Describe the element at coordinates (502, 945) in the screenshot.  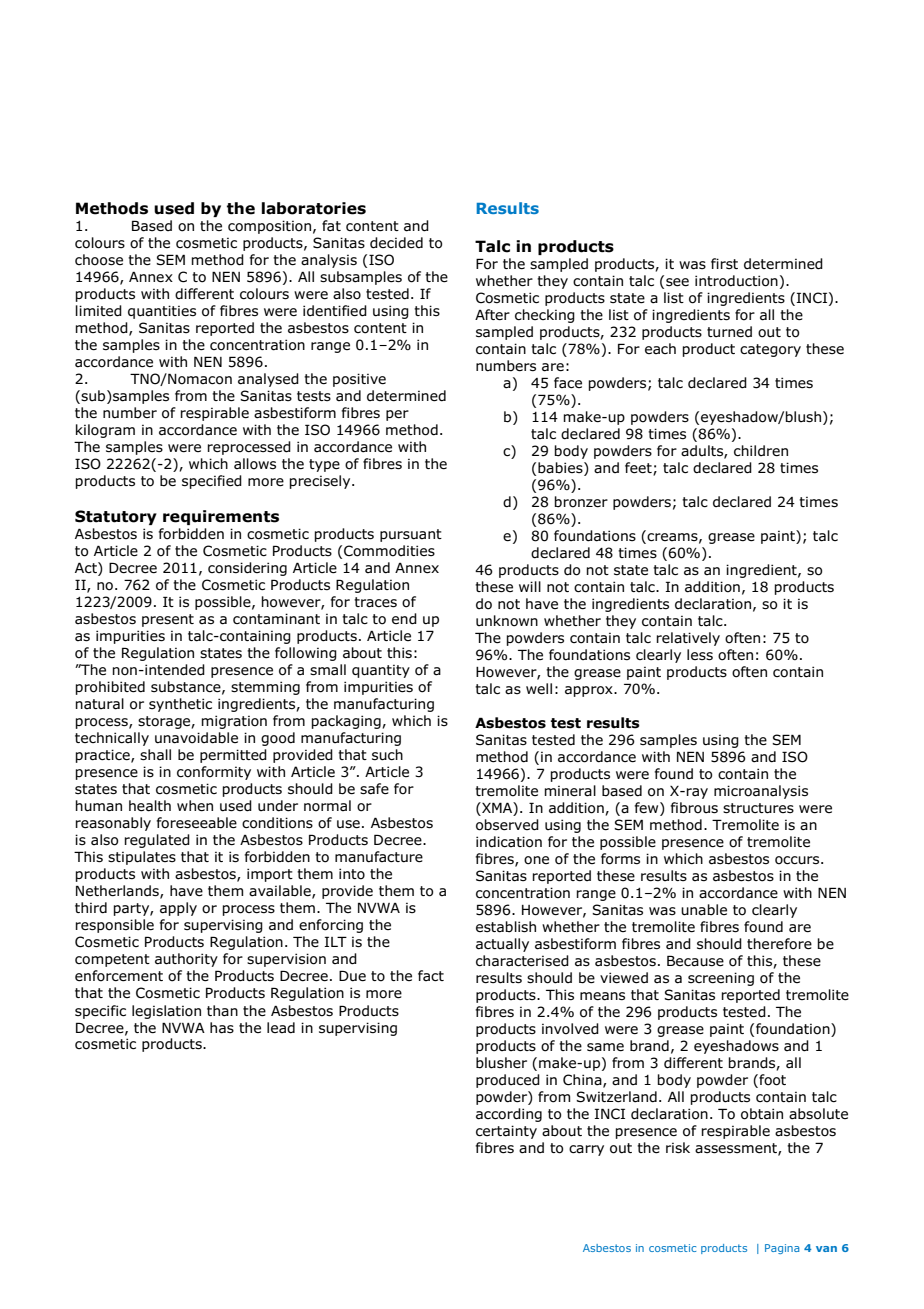
I see `actually` at that location.
